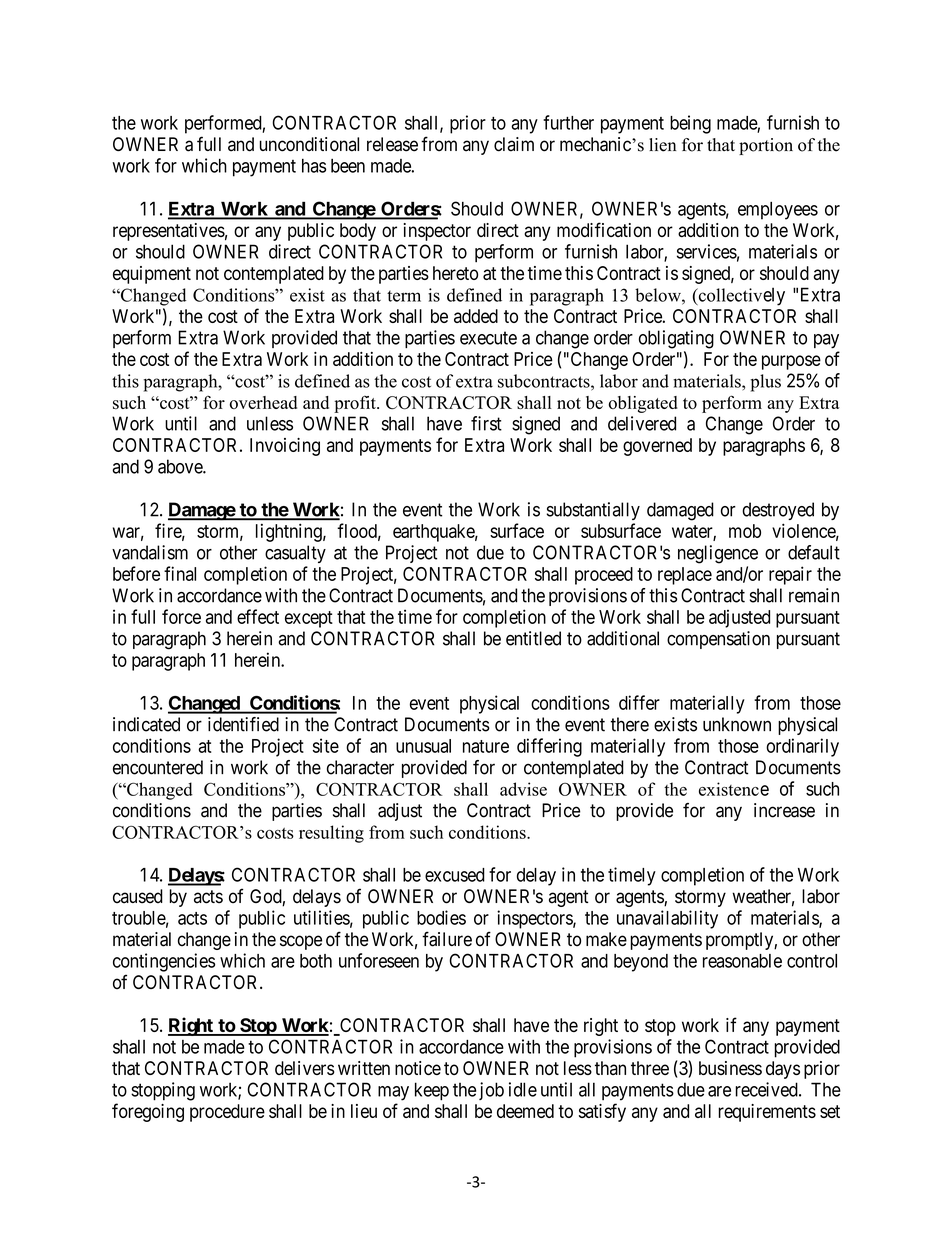 The image size is (952, 1233). I want to click on job, so click(491, 1091).
